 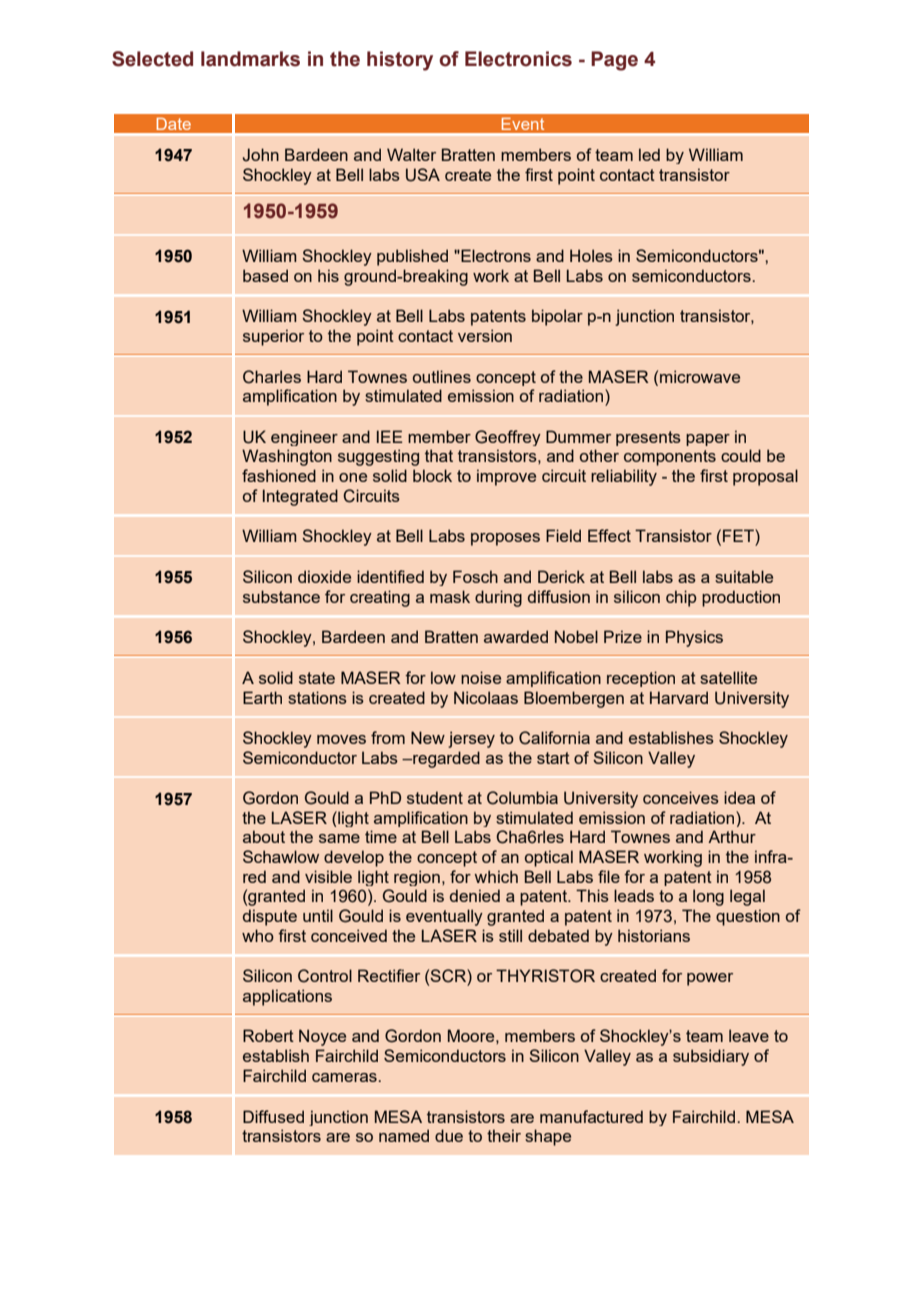 What do you see at coordinates (700, 376) in the page?
I see `microwave` at bounding box center [700, 376].
